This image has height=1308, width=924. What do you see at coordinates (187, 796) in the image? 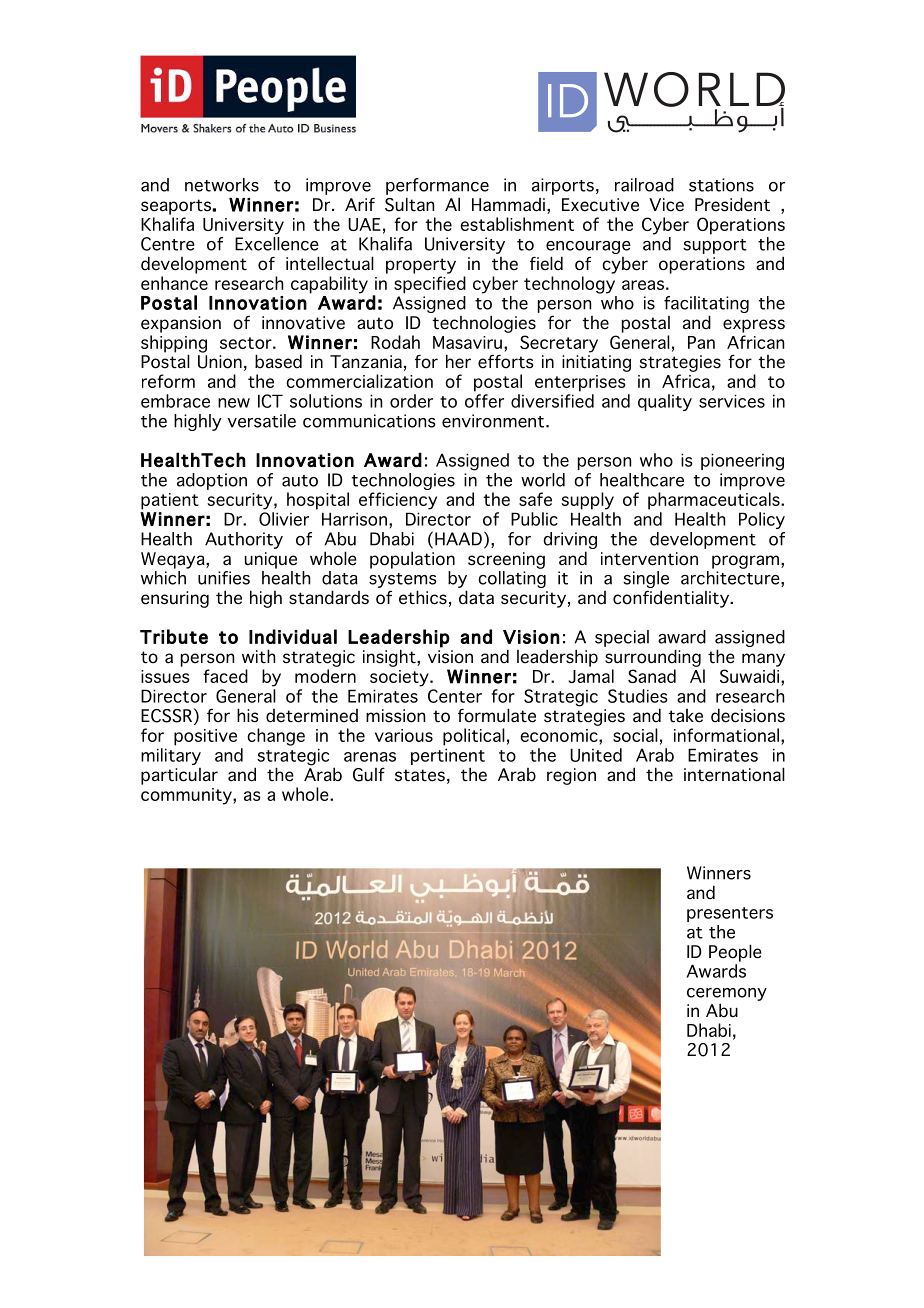
I see `community` at bounding box center [187, 796].
